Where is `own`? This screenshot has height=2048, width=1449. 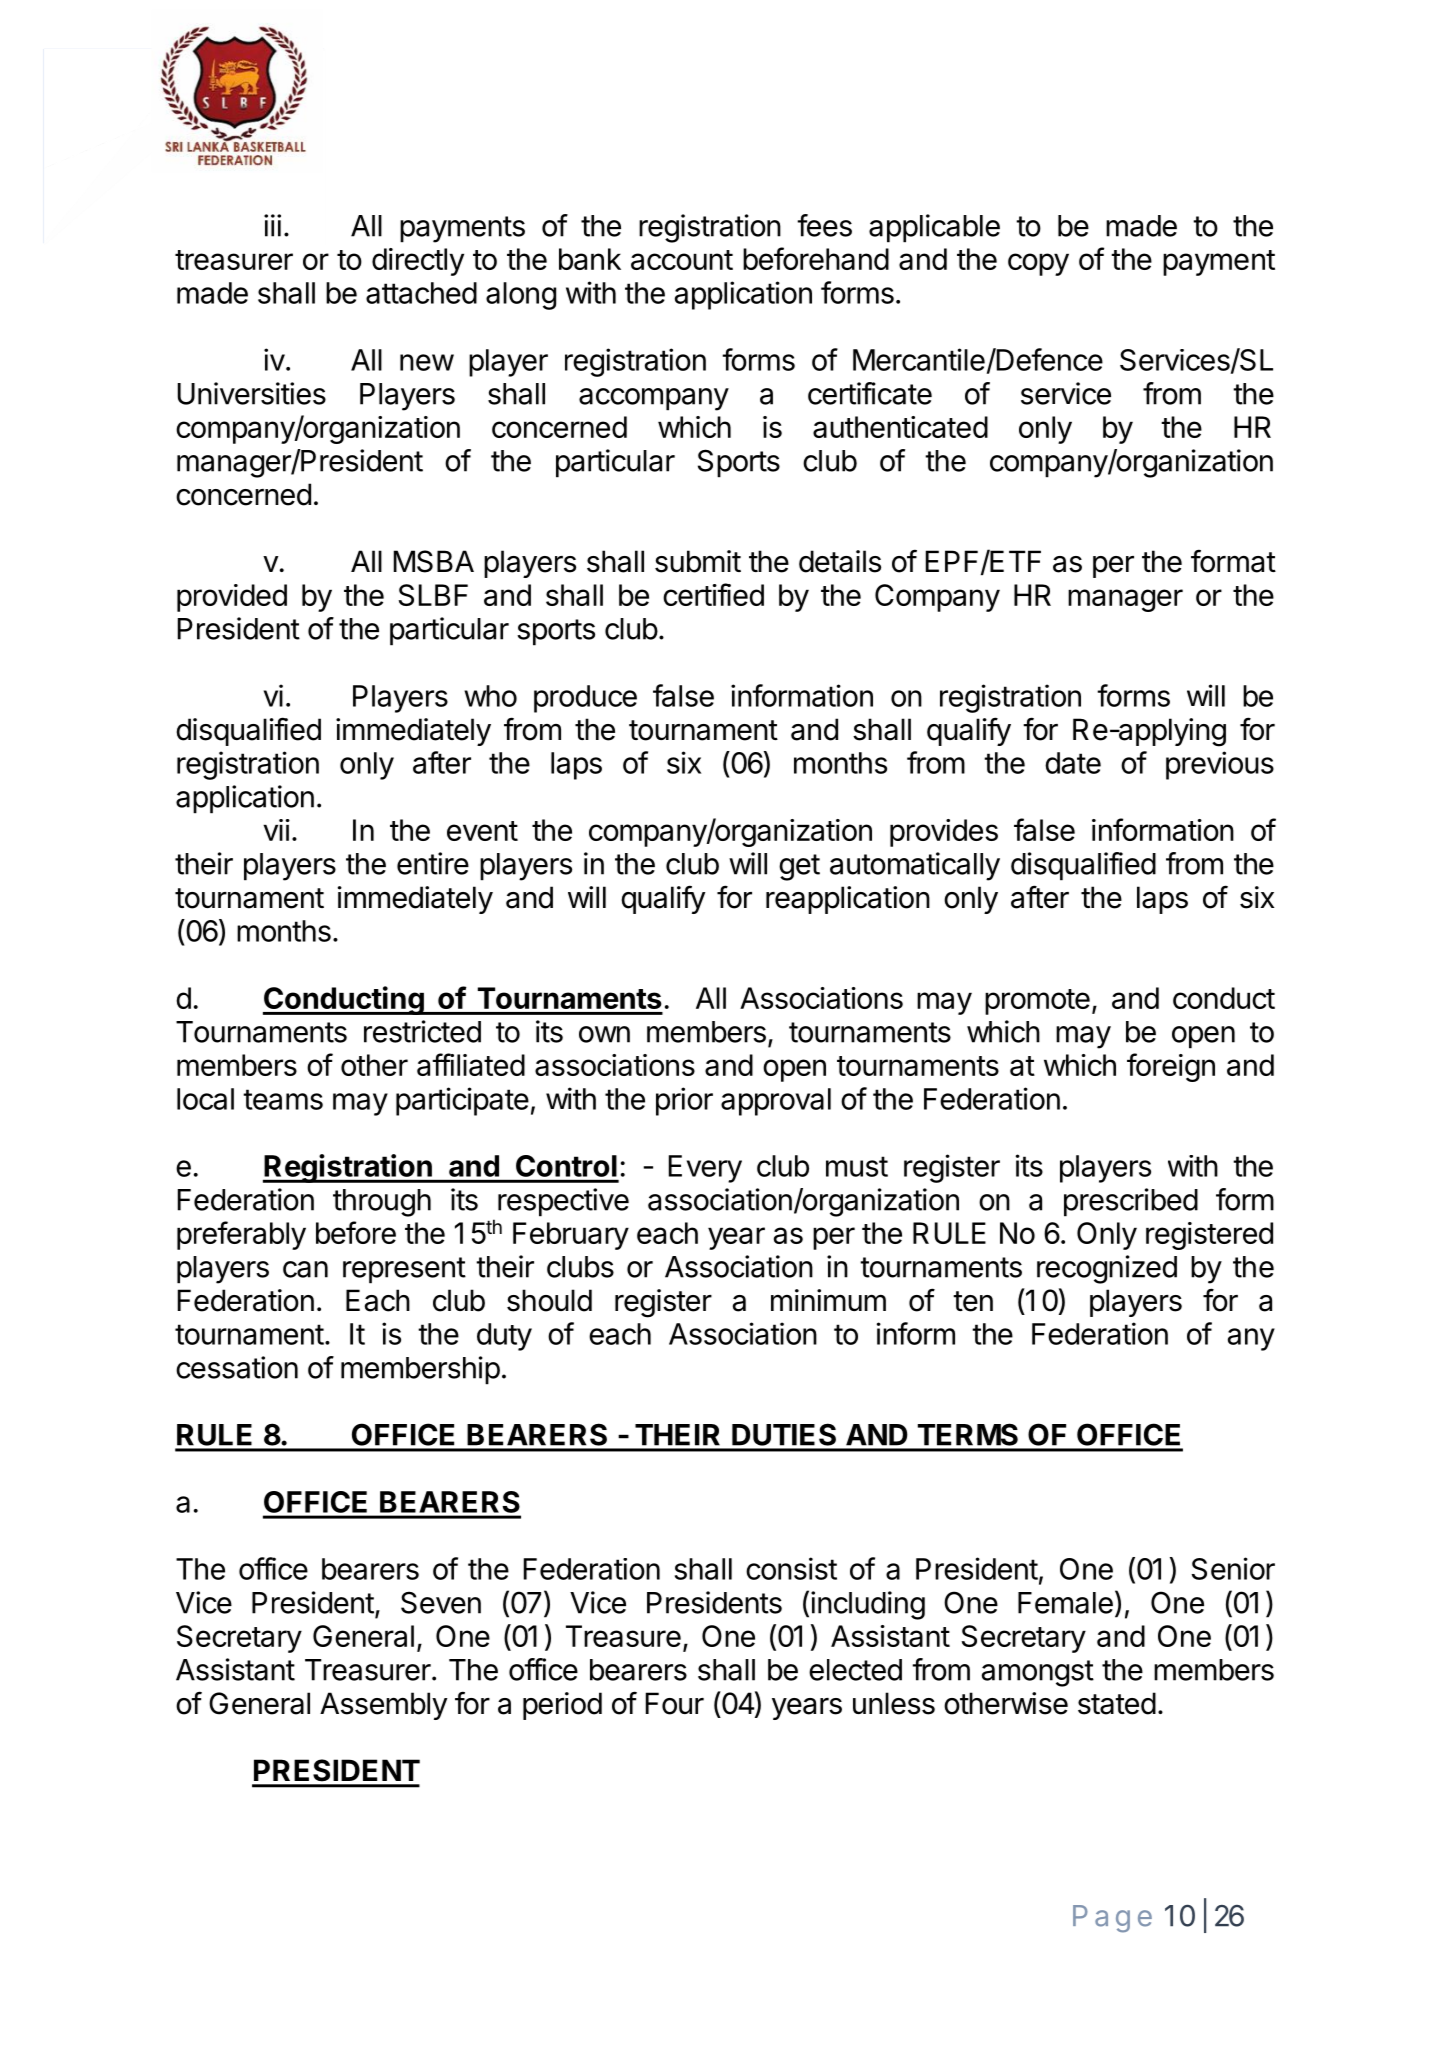
own is located at coordinates (604, 1034).
